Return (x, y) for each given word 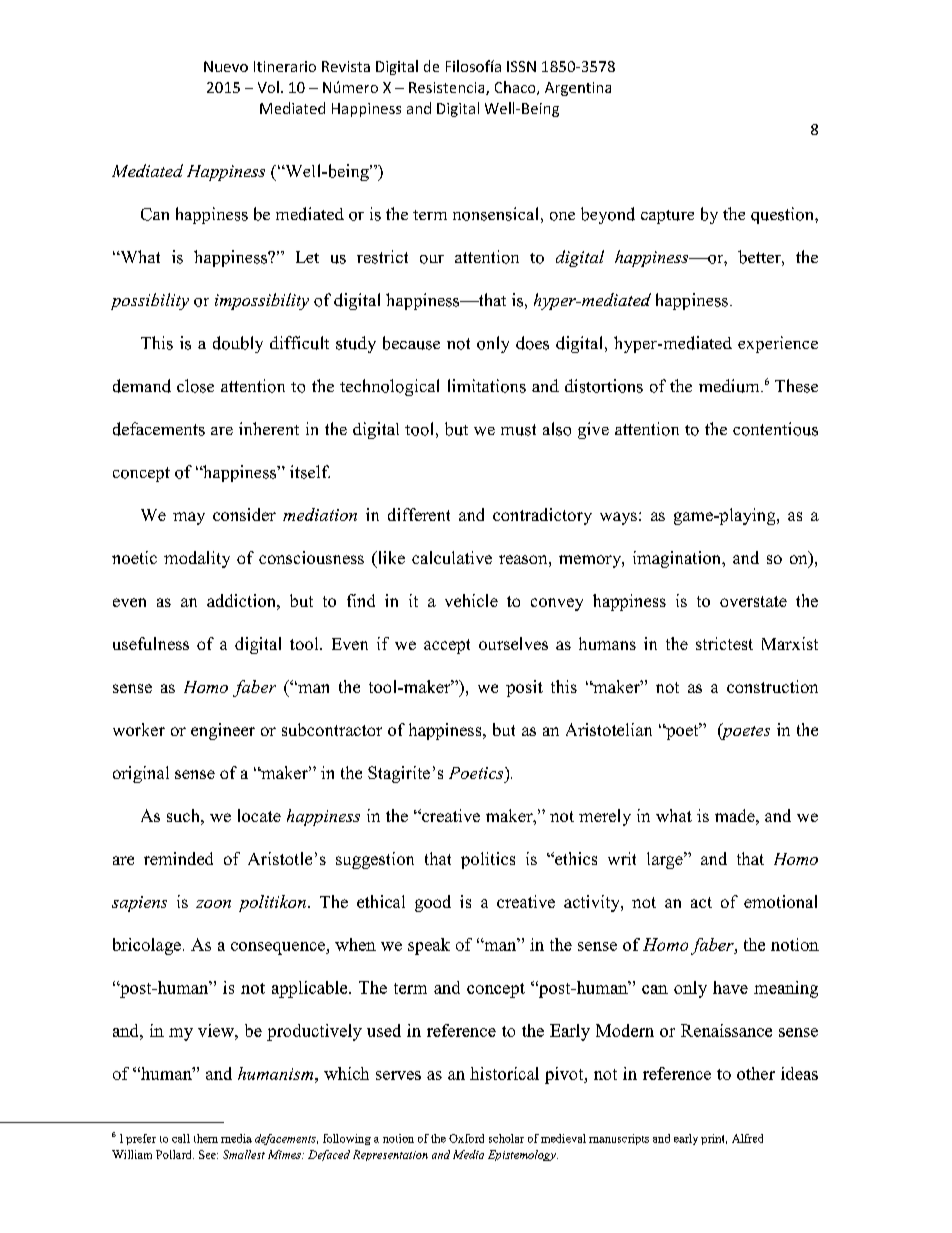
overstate (753, 601)
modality (197, 559)
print (714, 1139)
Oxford (466, 1138)
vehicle (471, 600)
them (206, 1138)
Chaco (516, 88)
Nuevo (226, 66)
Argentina (578, 89)
